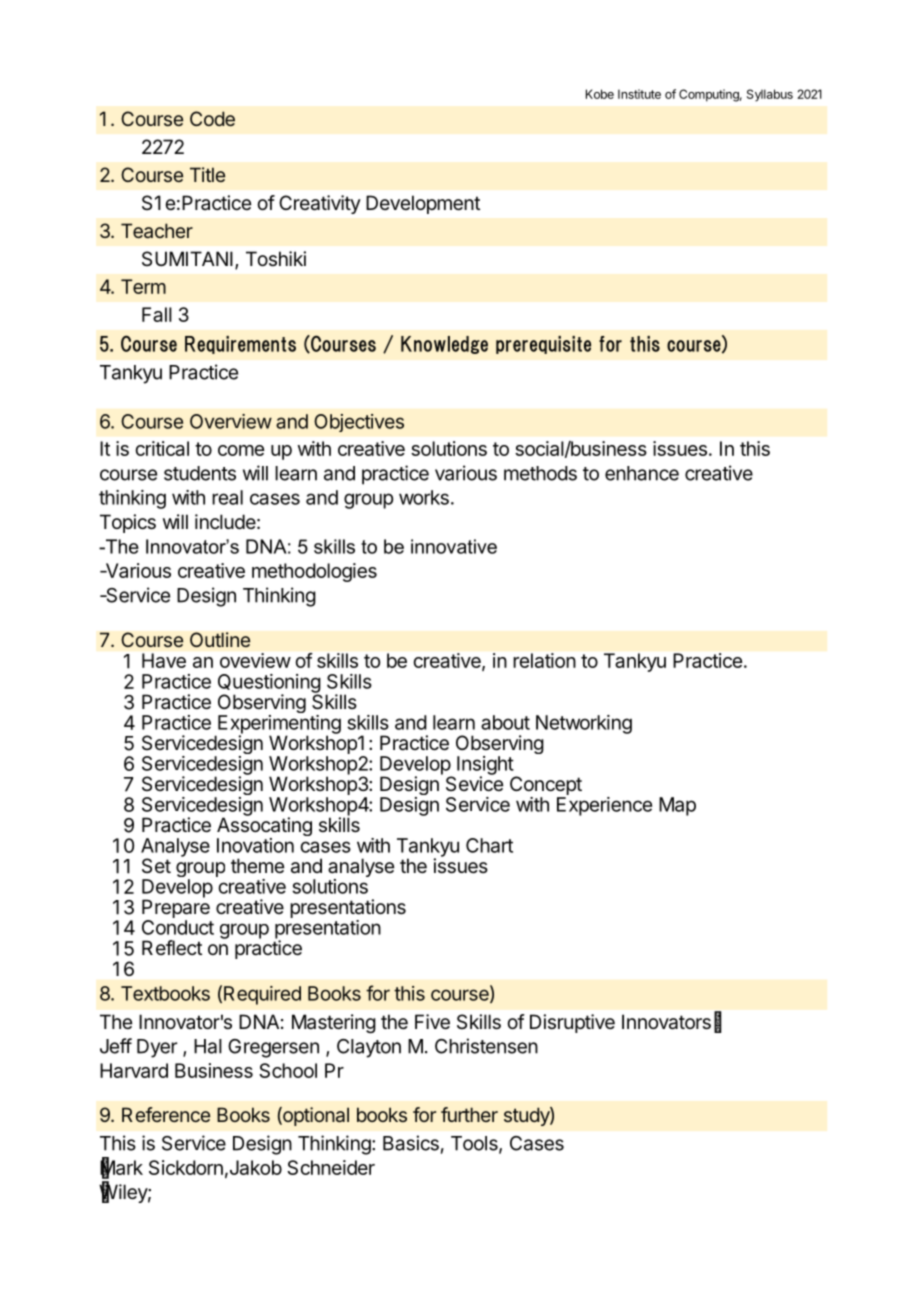  What do you see at coordinates (545, 660) in the image?
I see `relation` at bounding box center [545, 660].
